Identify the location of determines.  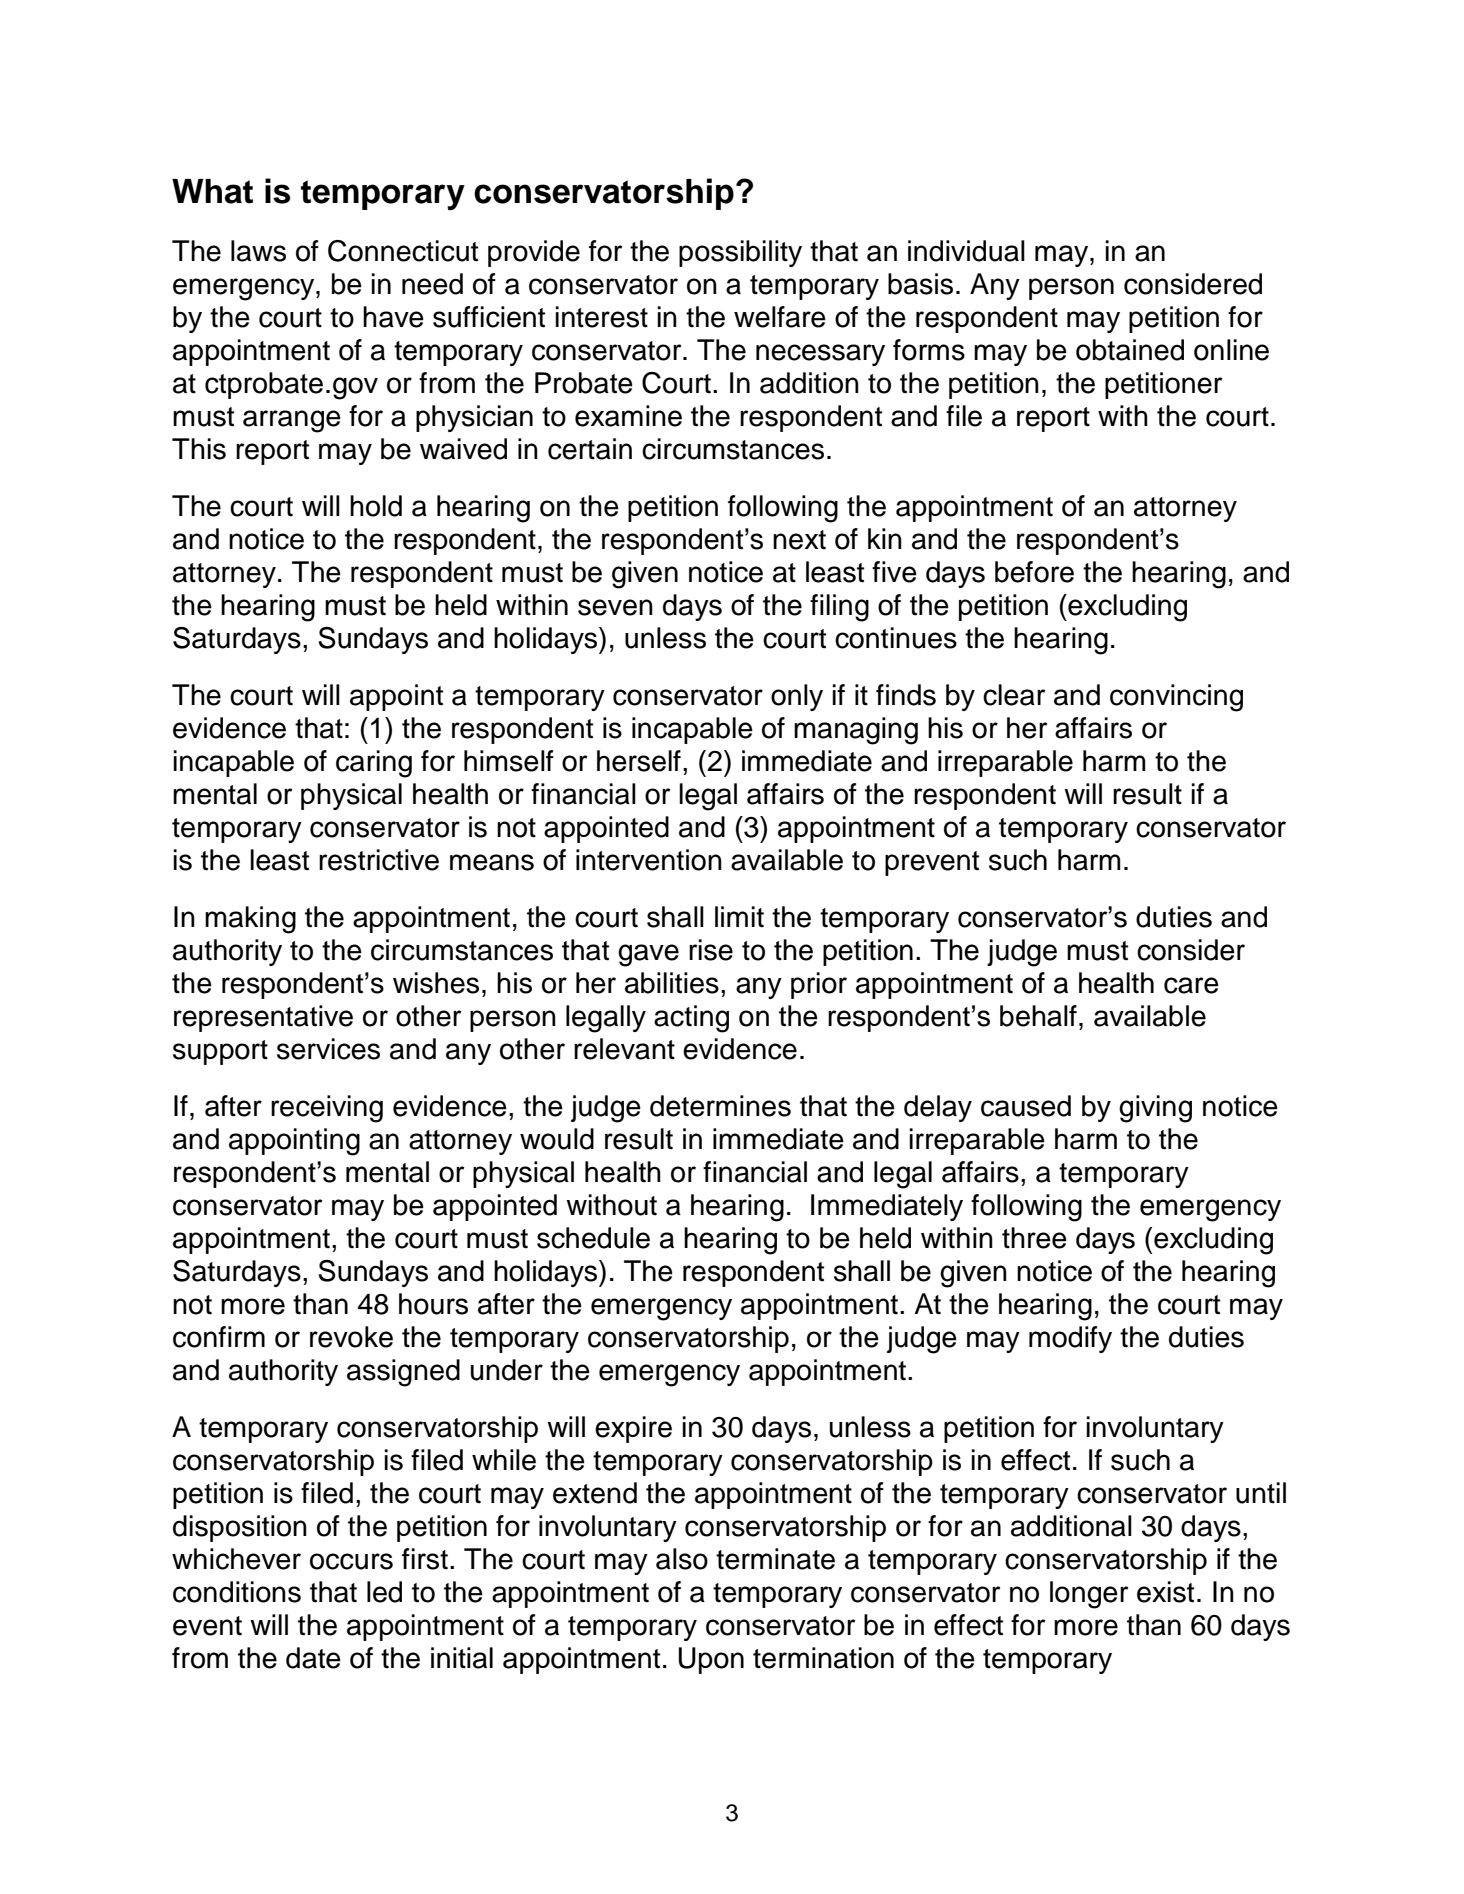
(720, 1106).
